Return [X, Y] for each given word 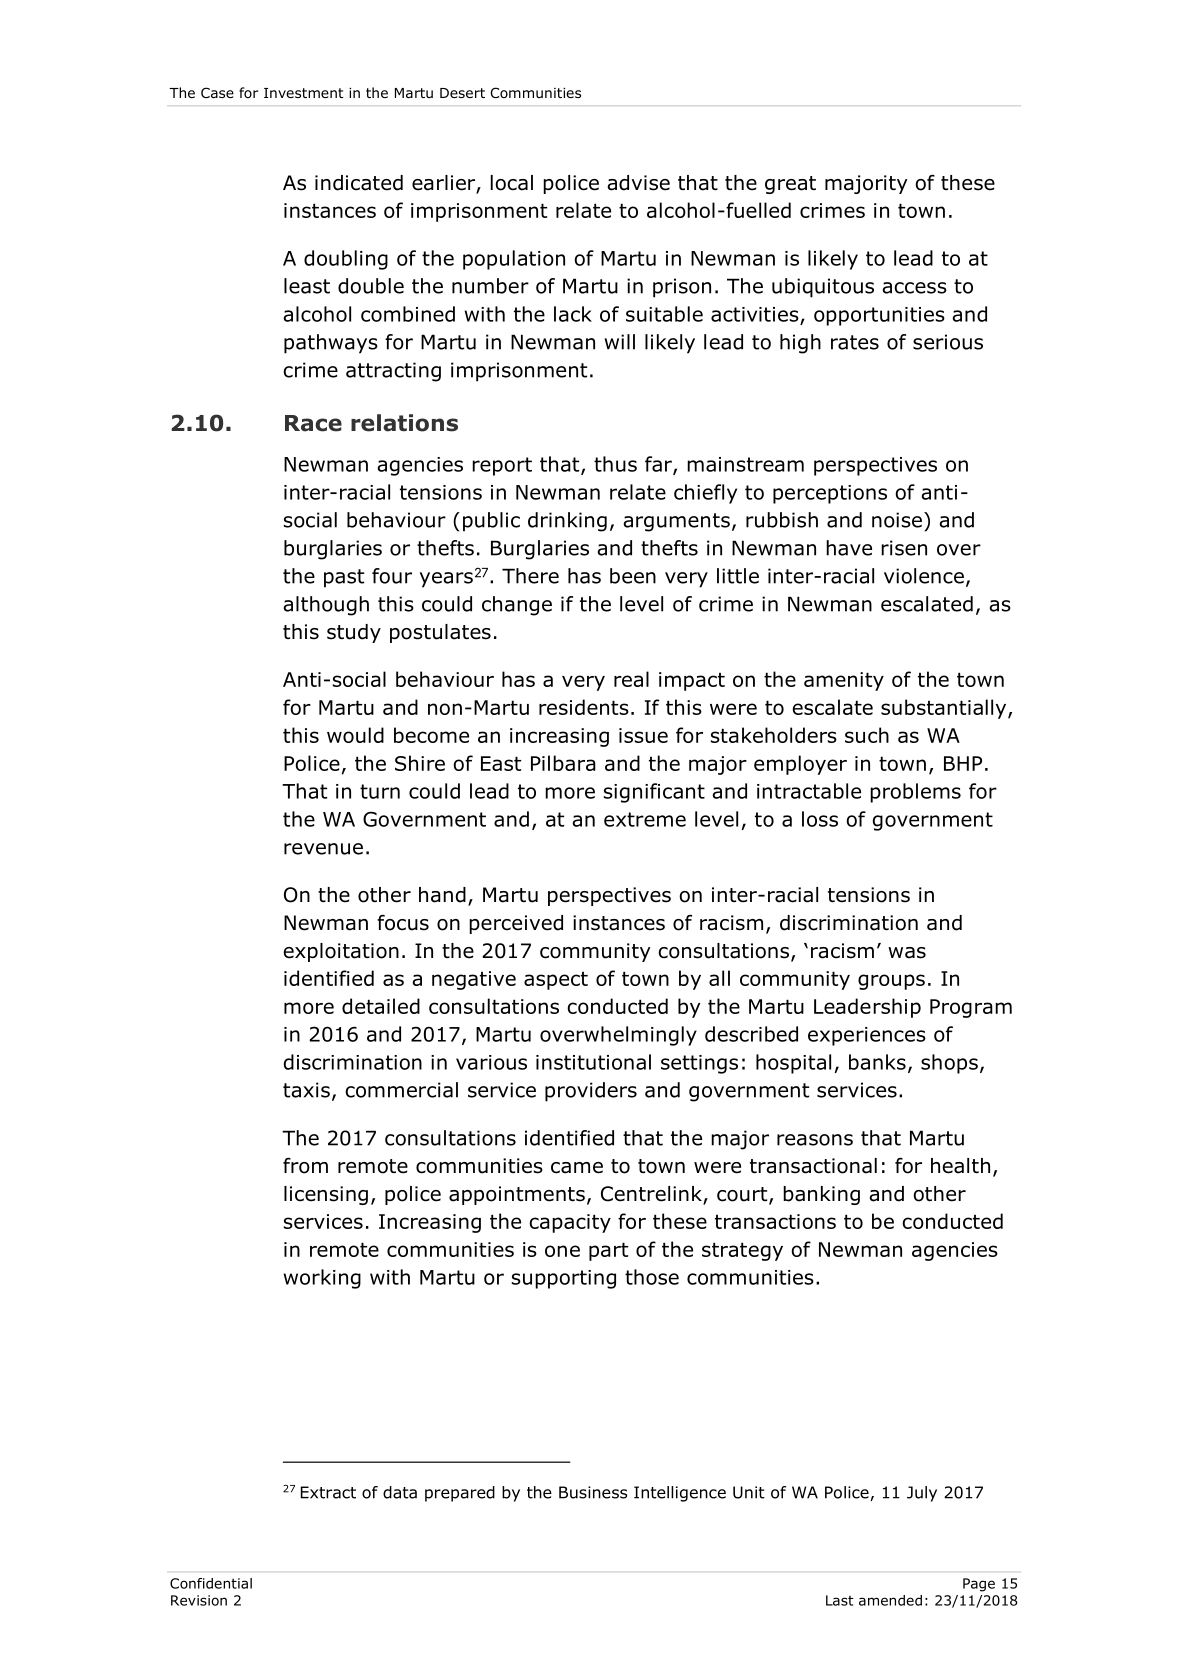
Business [593, 1492]
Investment [303, 93]
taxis [306, 1090]
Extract [328, 1492]
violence [924, 576]
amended [890, 1600]
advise [638, 183]
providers [591, 1092]
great [790, 185]
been [633, 576]
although [326, 606]
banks [877, 1062]
